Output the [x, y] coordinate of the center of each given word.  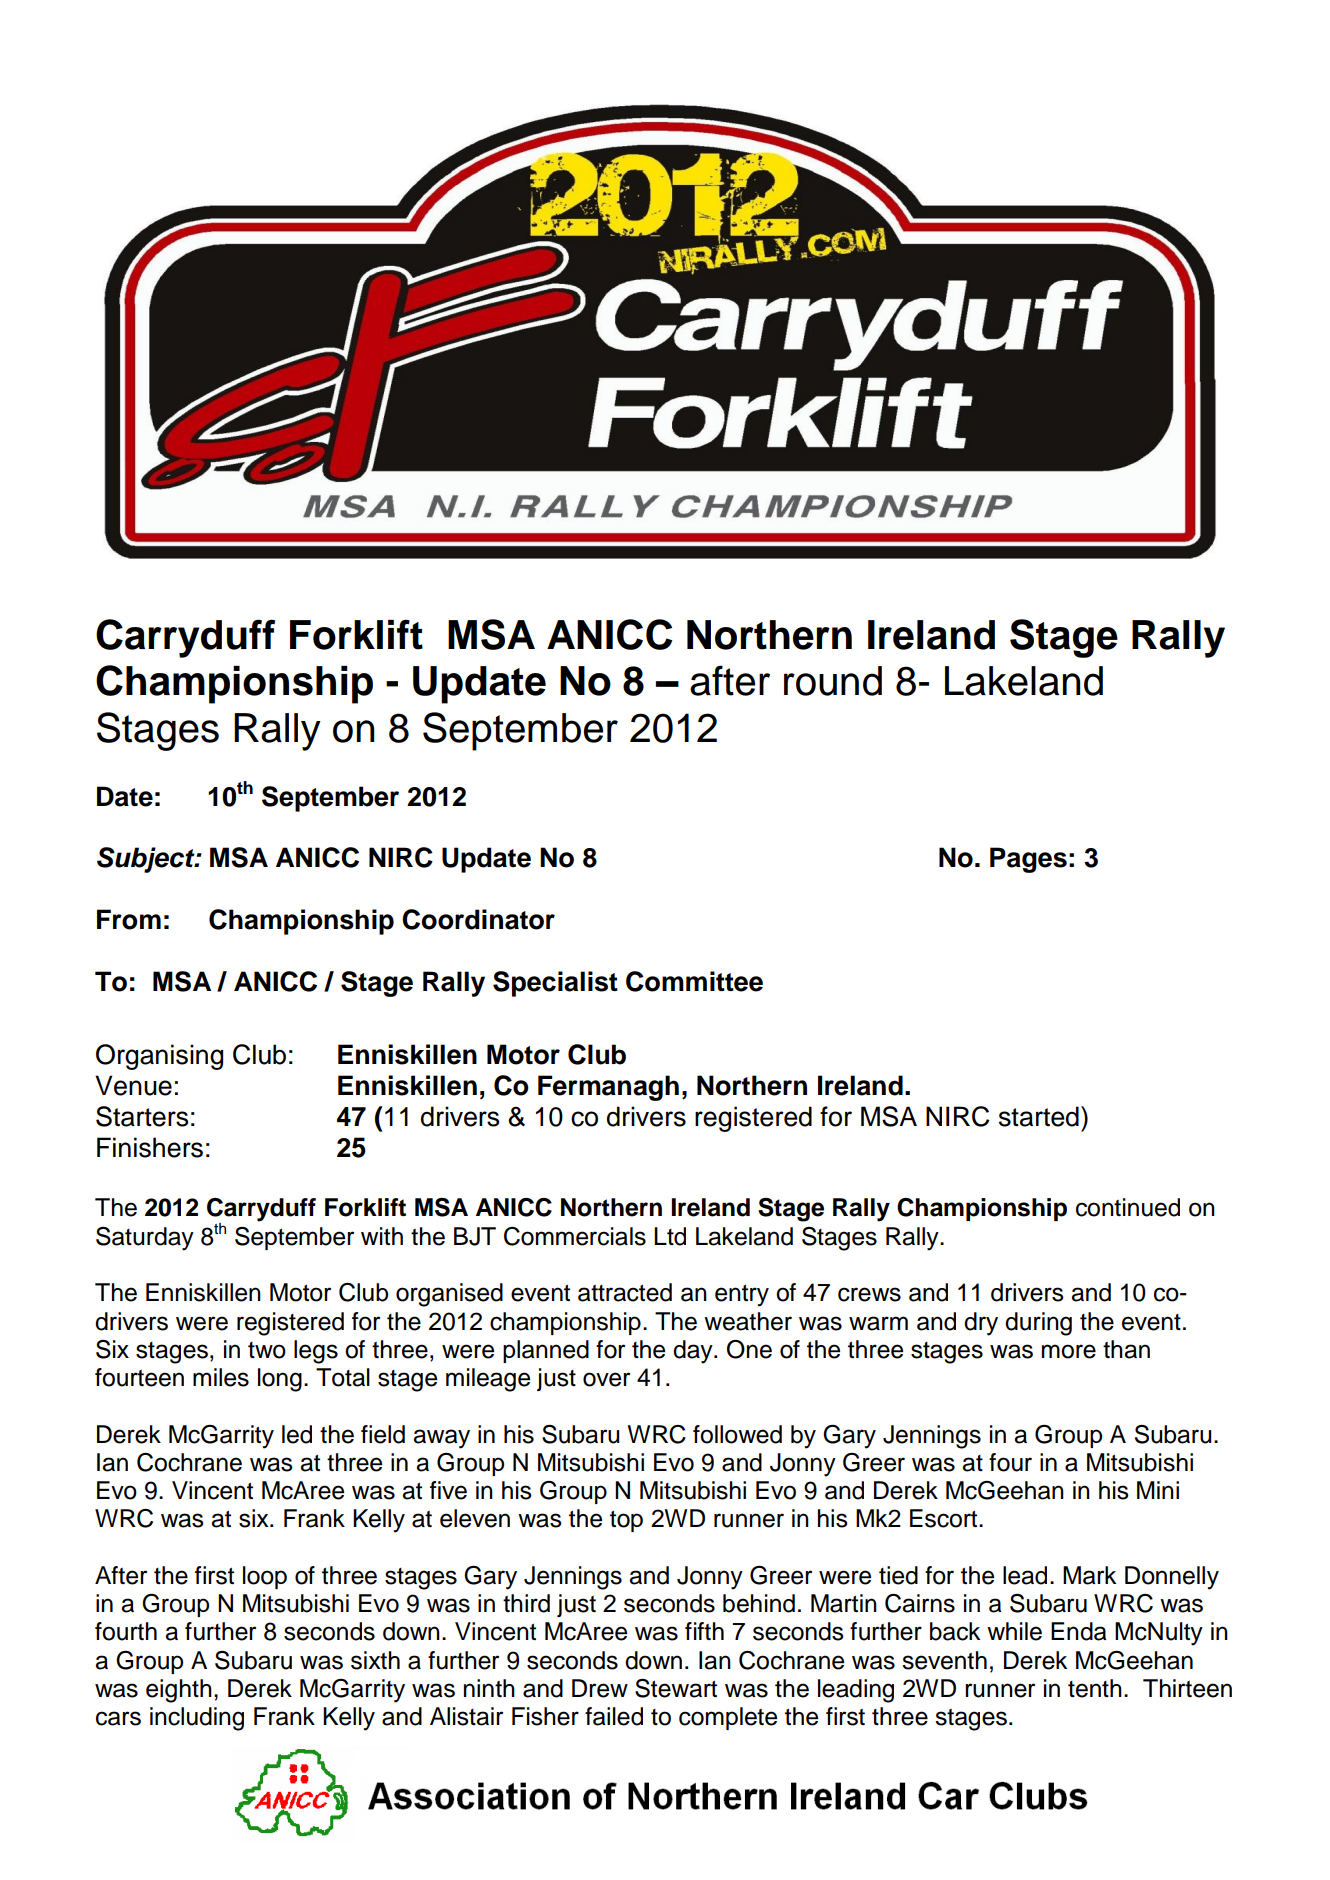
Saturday [145, 1239]
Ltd [670, 1236]
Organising [159, 1057]
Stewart [676, 1688]
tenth [1095, 1688]
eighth [179, 1691]
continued [1128, 1207]
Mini [1158, 1490]
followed [737, 1434]
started [1039, 1116]
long [280, 1380]
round [833, 681]
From [129, 919]
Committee [694, 981]
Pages [1028, 860]
